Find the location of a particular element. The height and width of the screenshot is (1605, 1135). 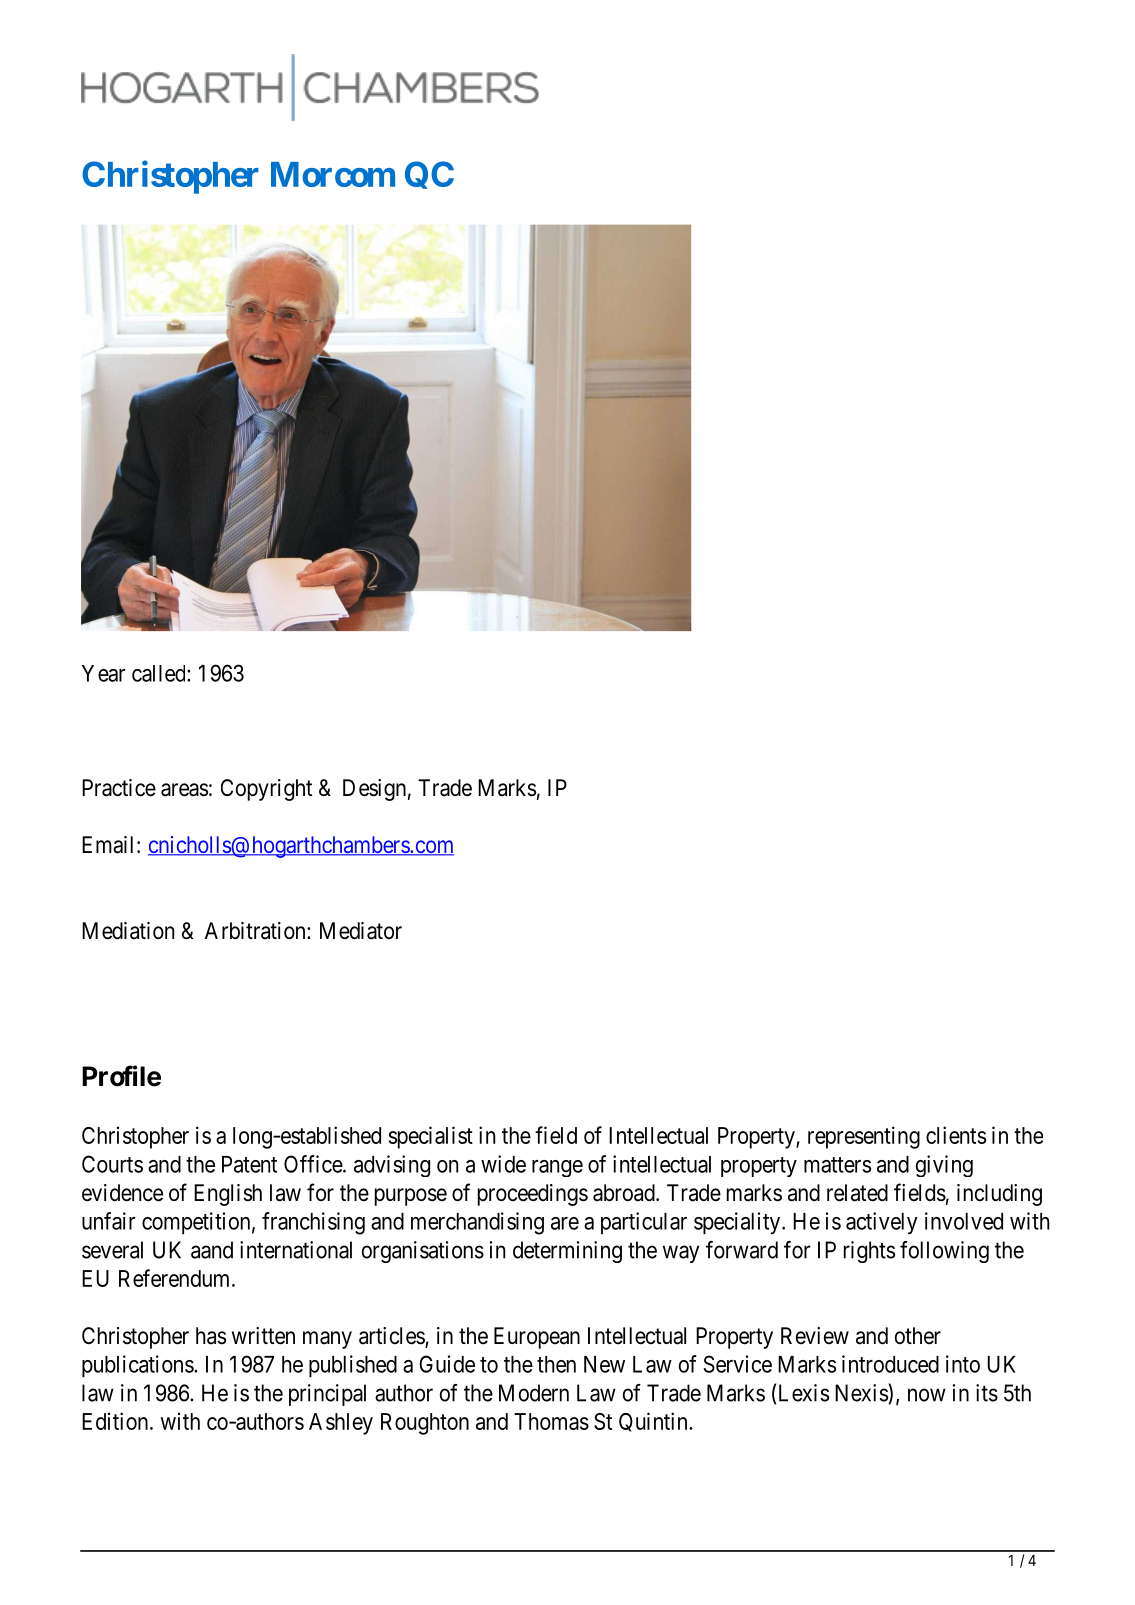

clients is located at coordinates (956, 1135).
